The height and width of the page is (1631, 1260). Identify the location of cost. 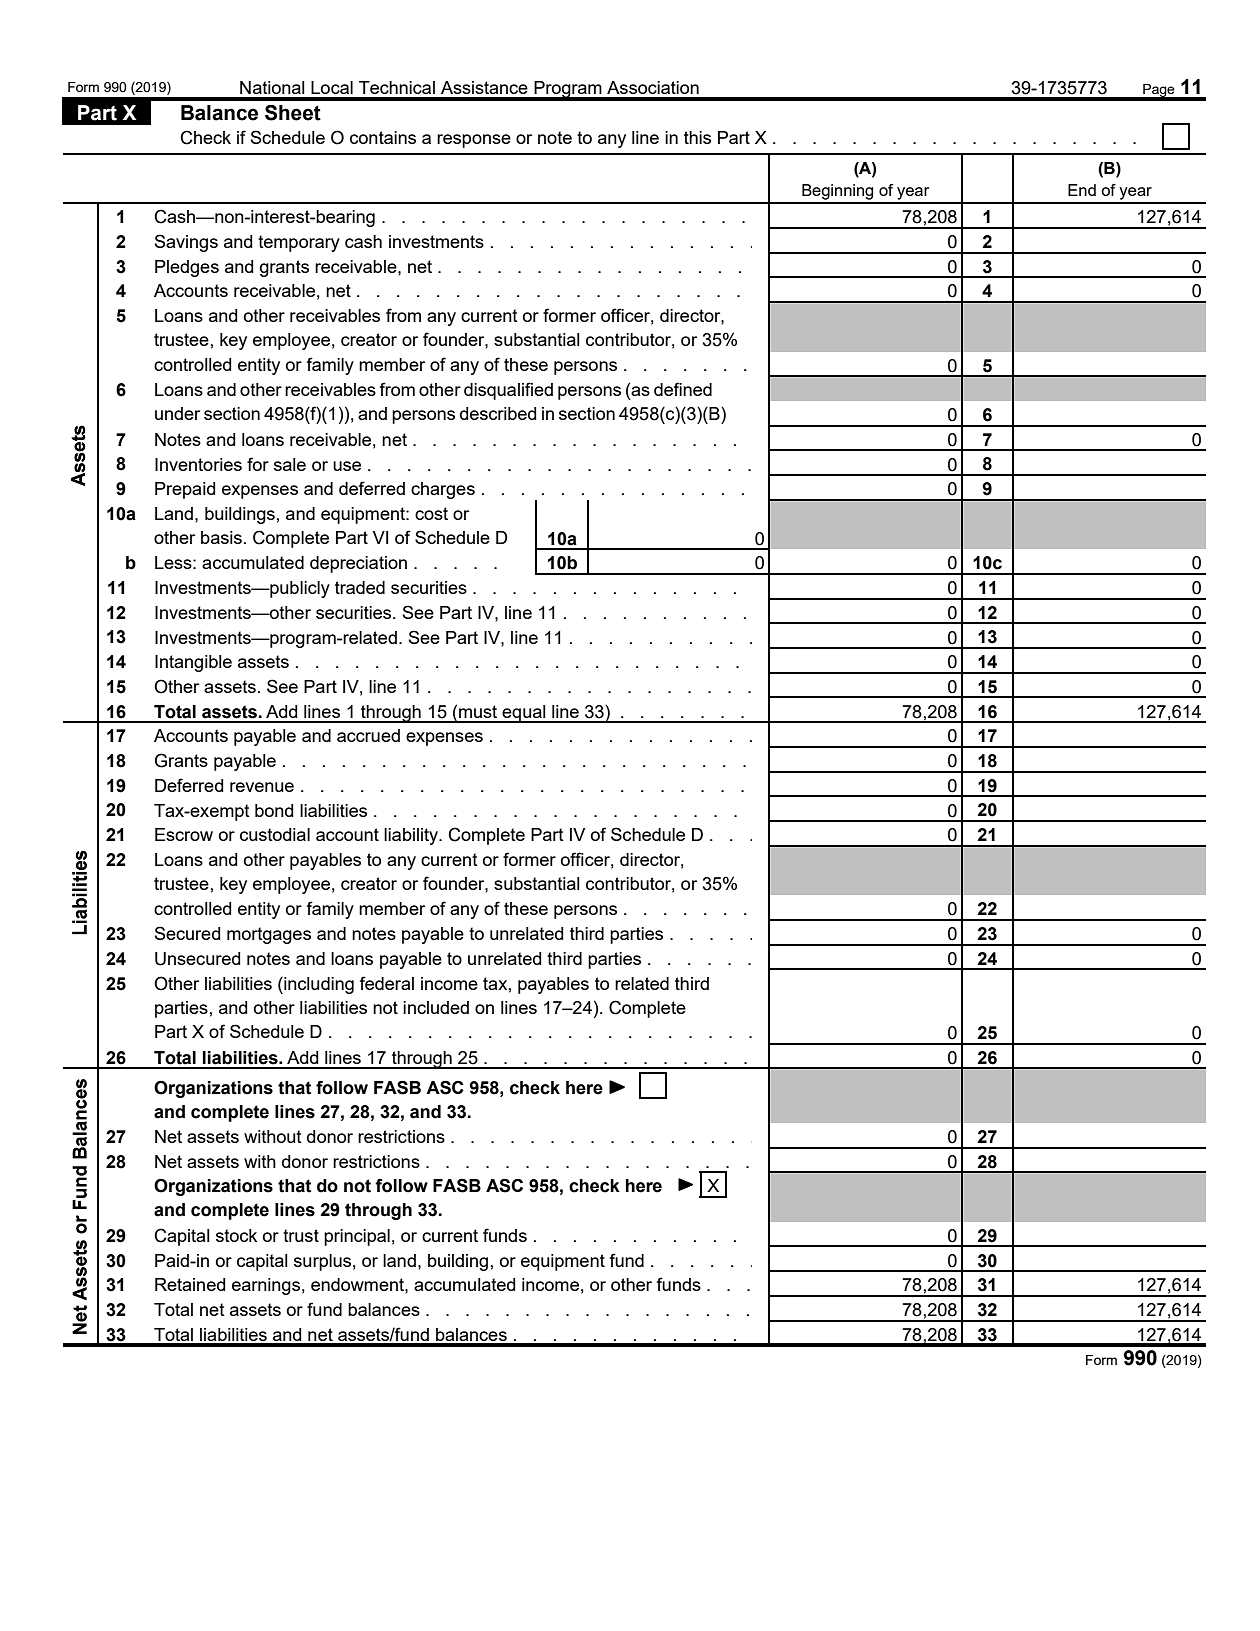
(431, 513).
